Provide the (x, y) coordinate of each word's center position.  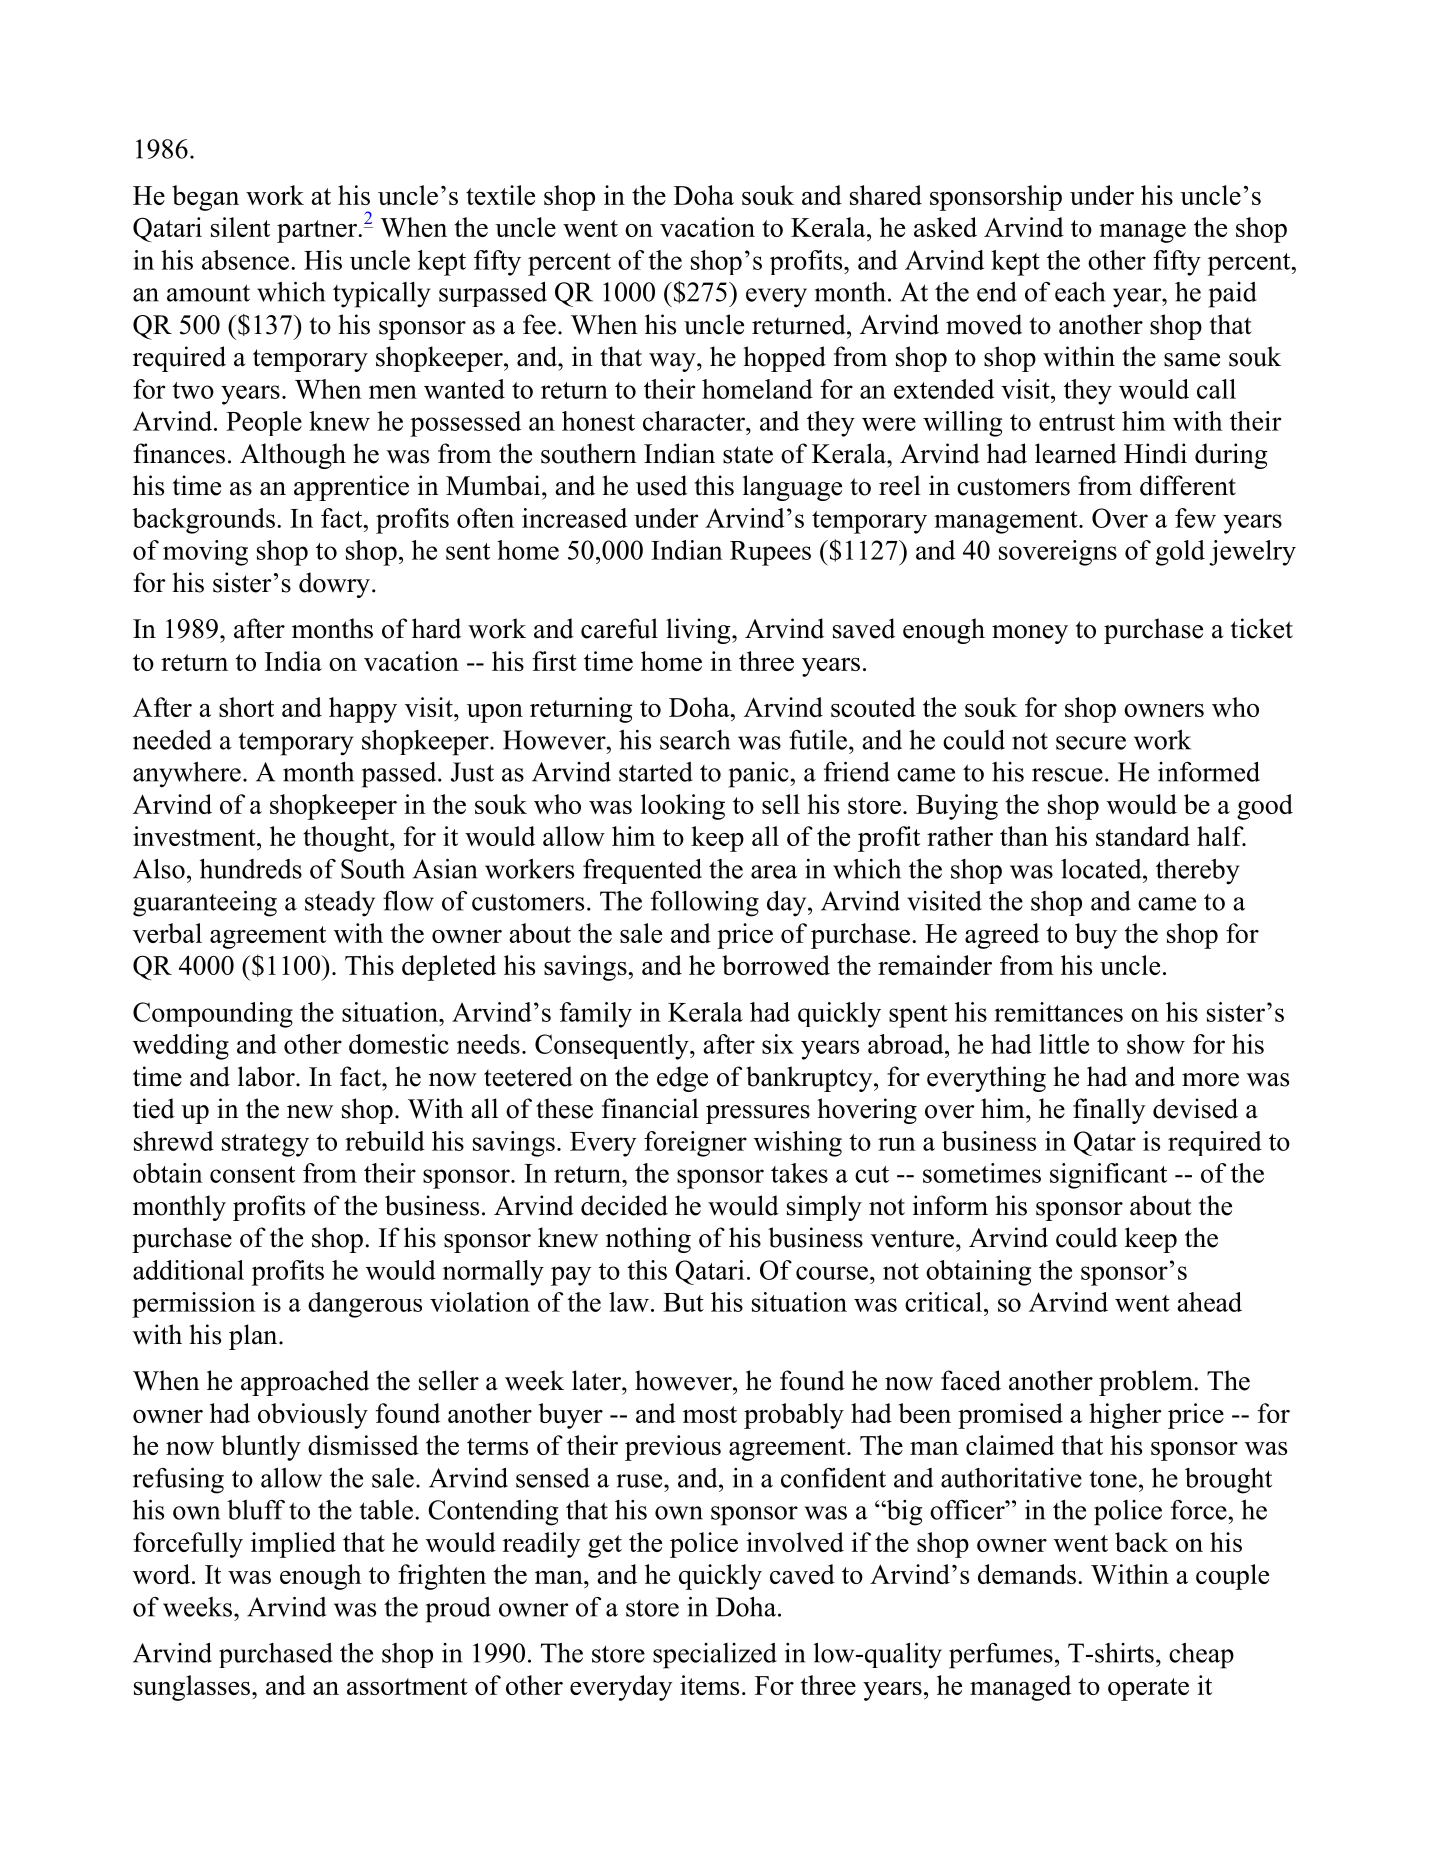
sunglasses (192, 1688)
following (705, 904)
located (1102, 869)
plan (254, 1337)
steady (340, 904)
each (1080, 292)
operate (1148, 1689)
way (673, 362)
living (699, 631)
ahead (1209, 1302)
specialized (715, 1656)
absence (247, 260)
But (683, 1302)
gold (1180, 553)
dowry (334, 585)
